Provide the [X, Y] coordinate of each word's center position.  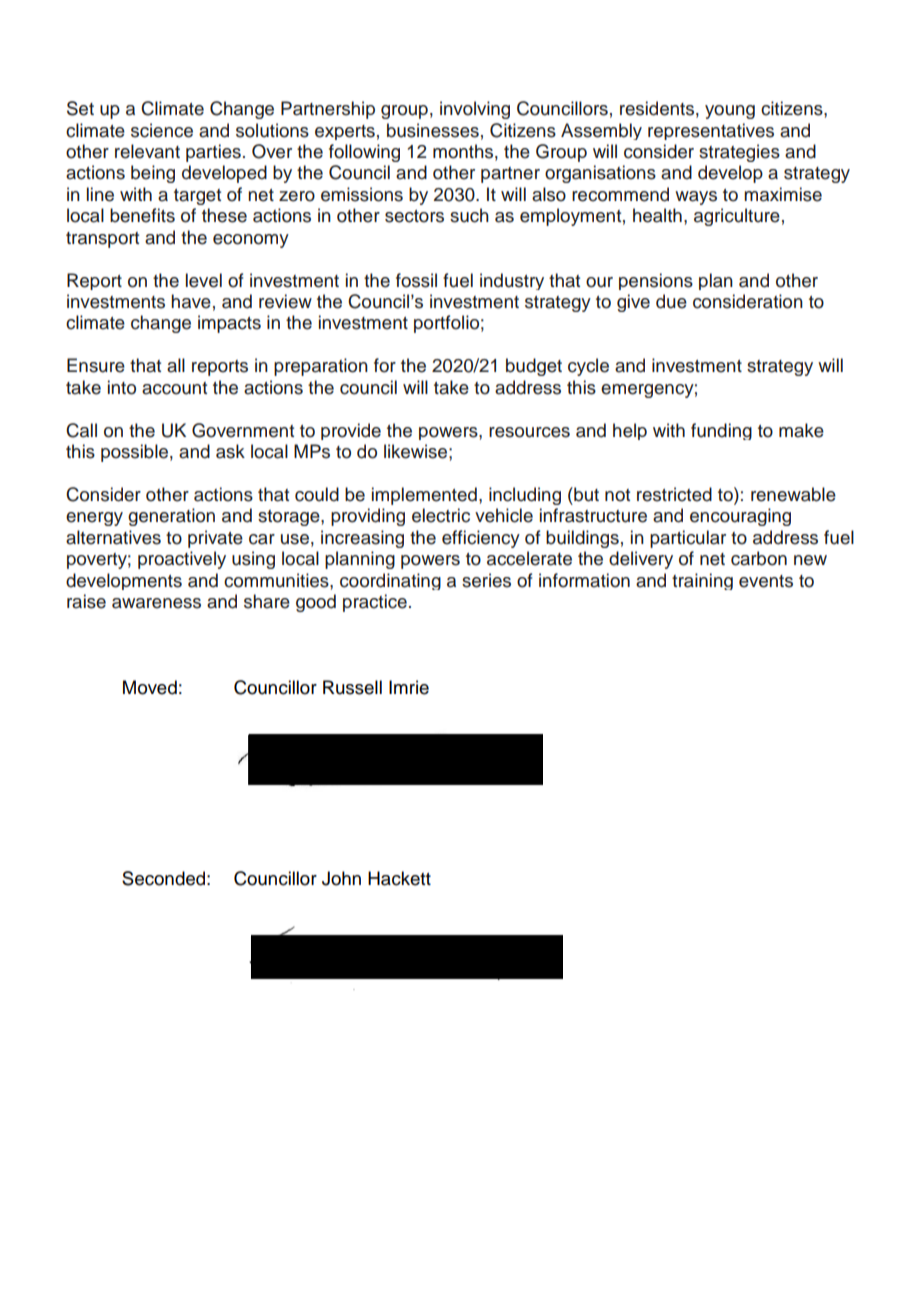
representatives [711, 131]
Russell [352, 687]
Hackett [399, 878]
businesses [433, 130]
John [341, 878]
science [162, 130]
